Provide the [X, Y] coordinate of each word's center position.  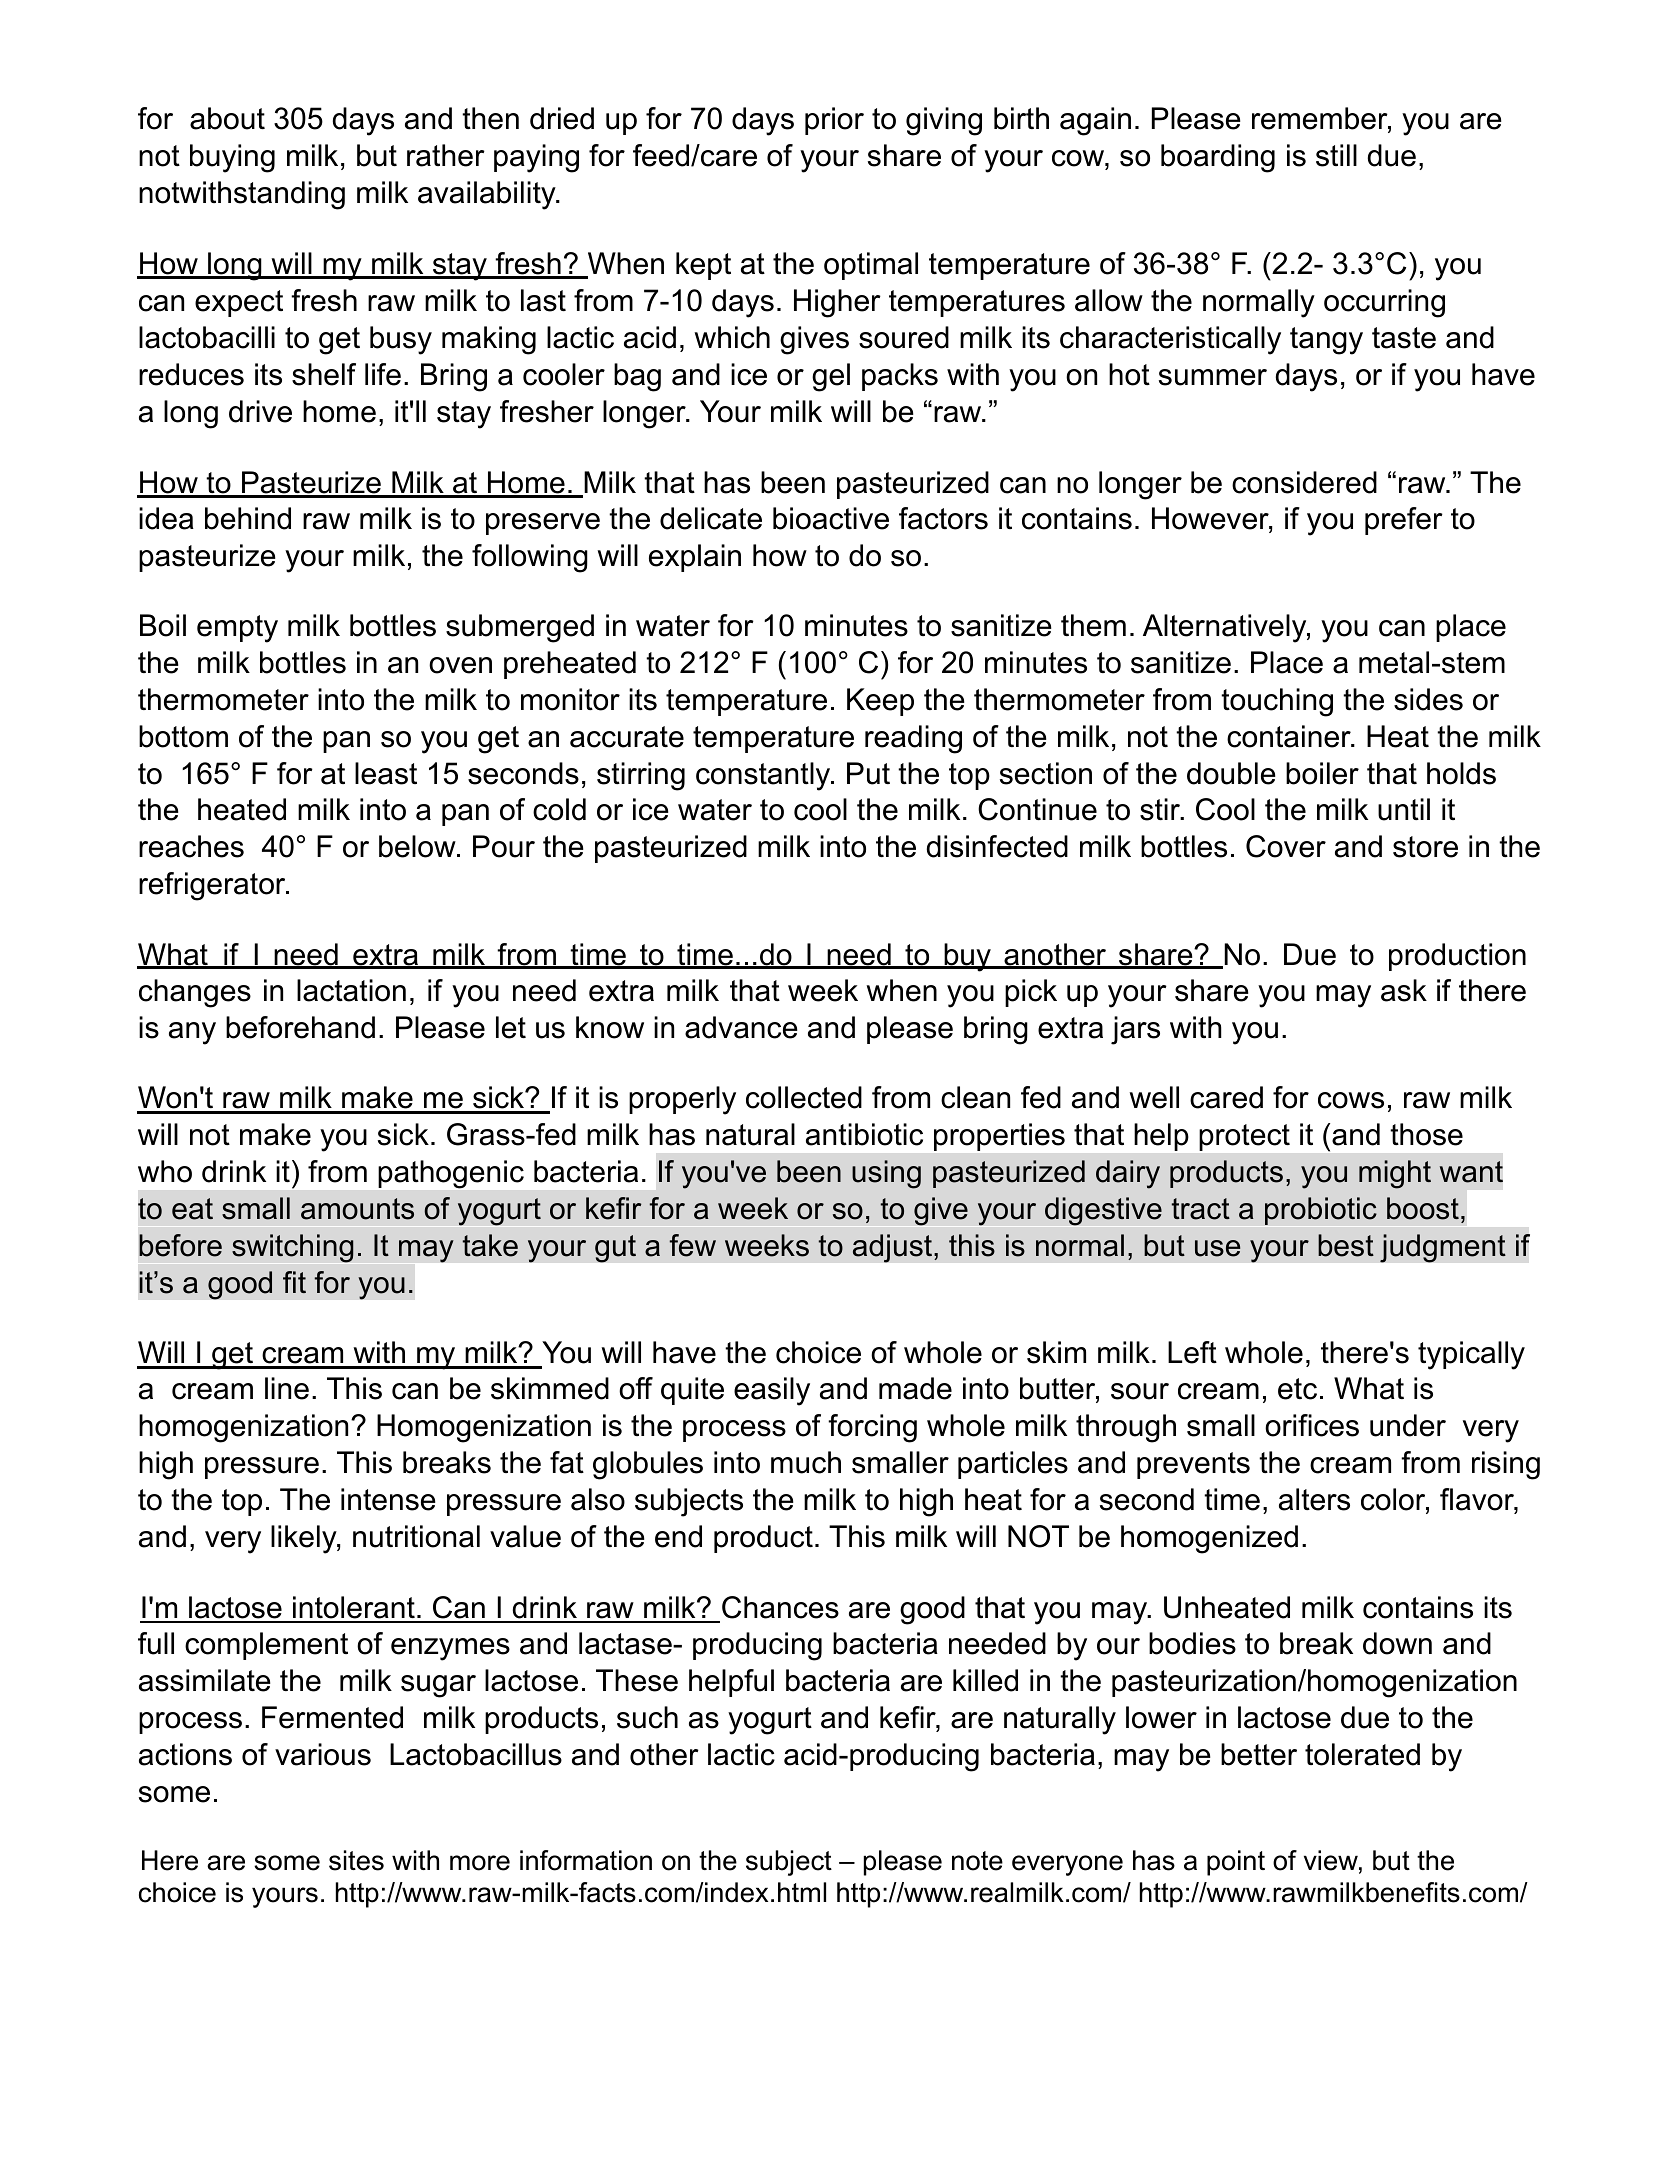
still [1336, 155]
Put [868, 773]
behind [248, 518]
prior [834, 121]
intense [388, 1499]
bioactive [831, 518]
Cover [1286, 846]
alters [1314, 1499]
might [1395, 1174]
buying [232, 158]
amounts [357, 1209]
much [806, 1462]
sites [356, 1860]
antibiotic [864, 1134]
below [418, 846]
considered [1304, 482]
